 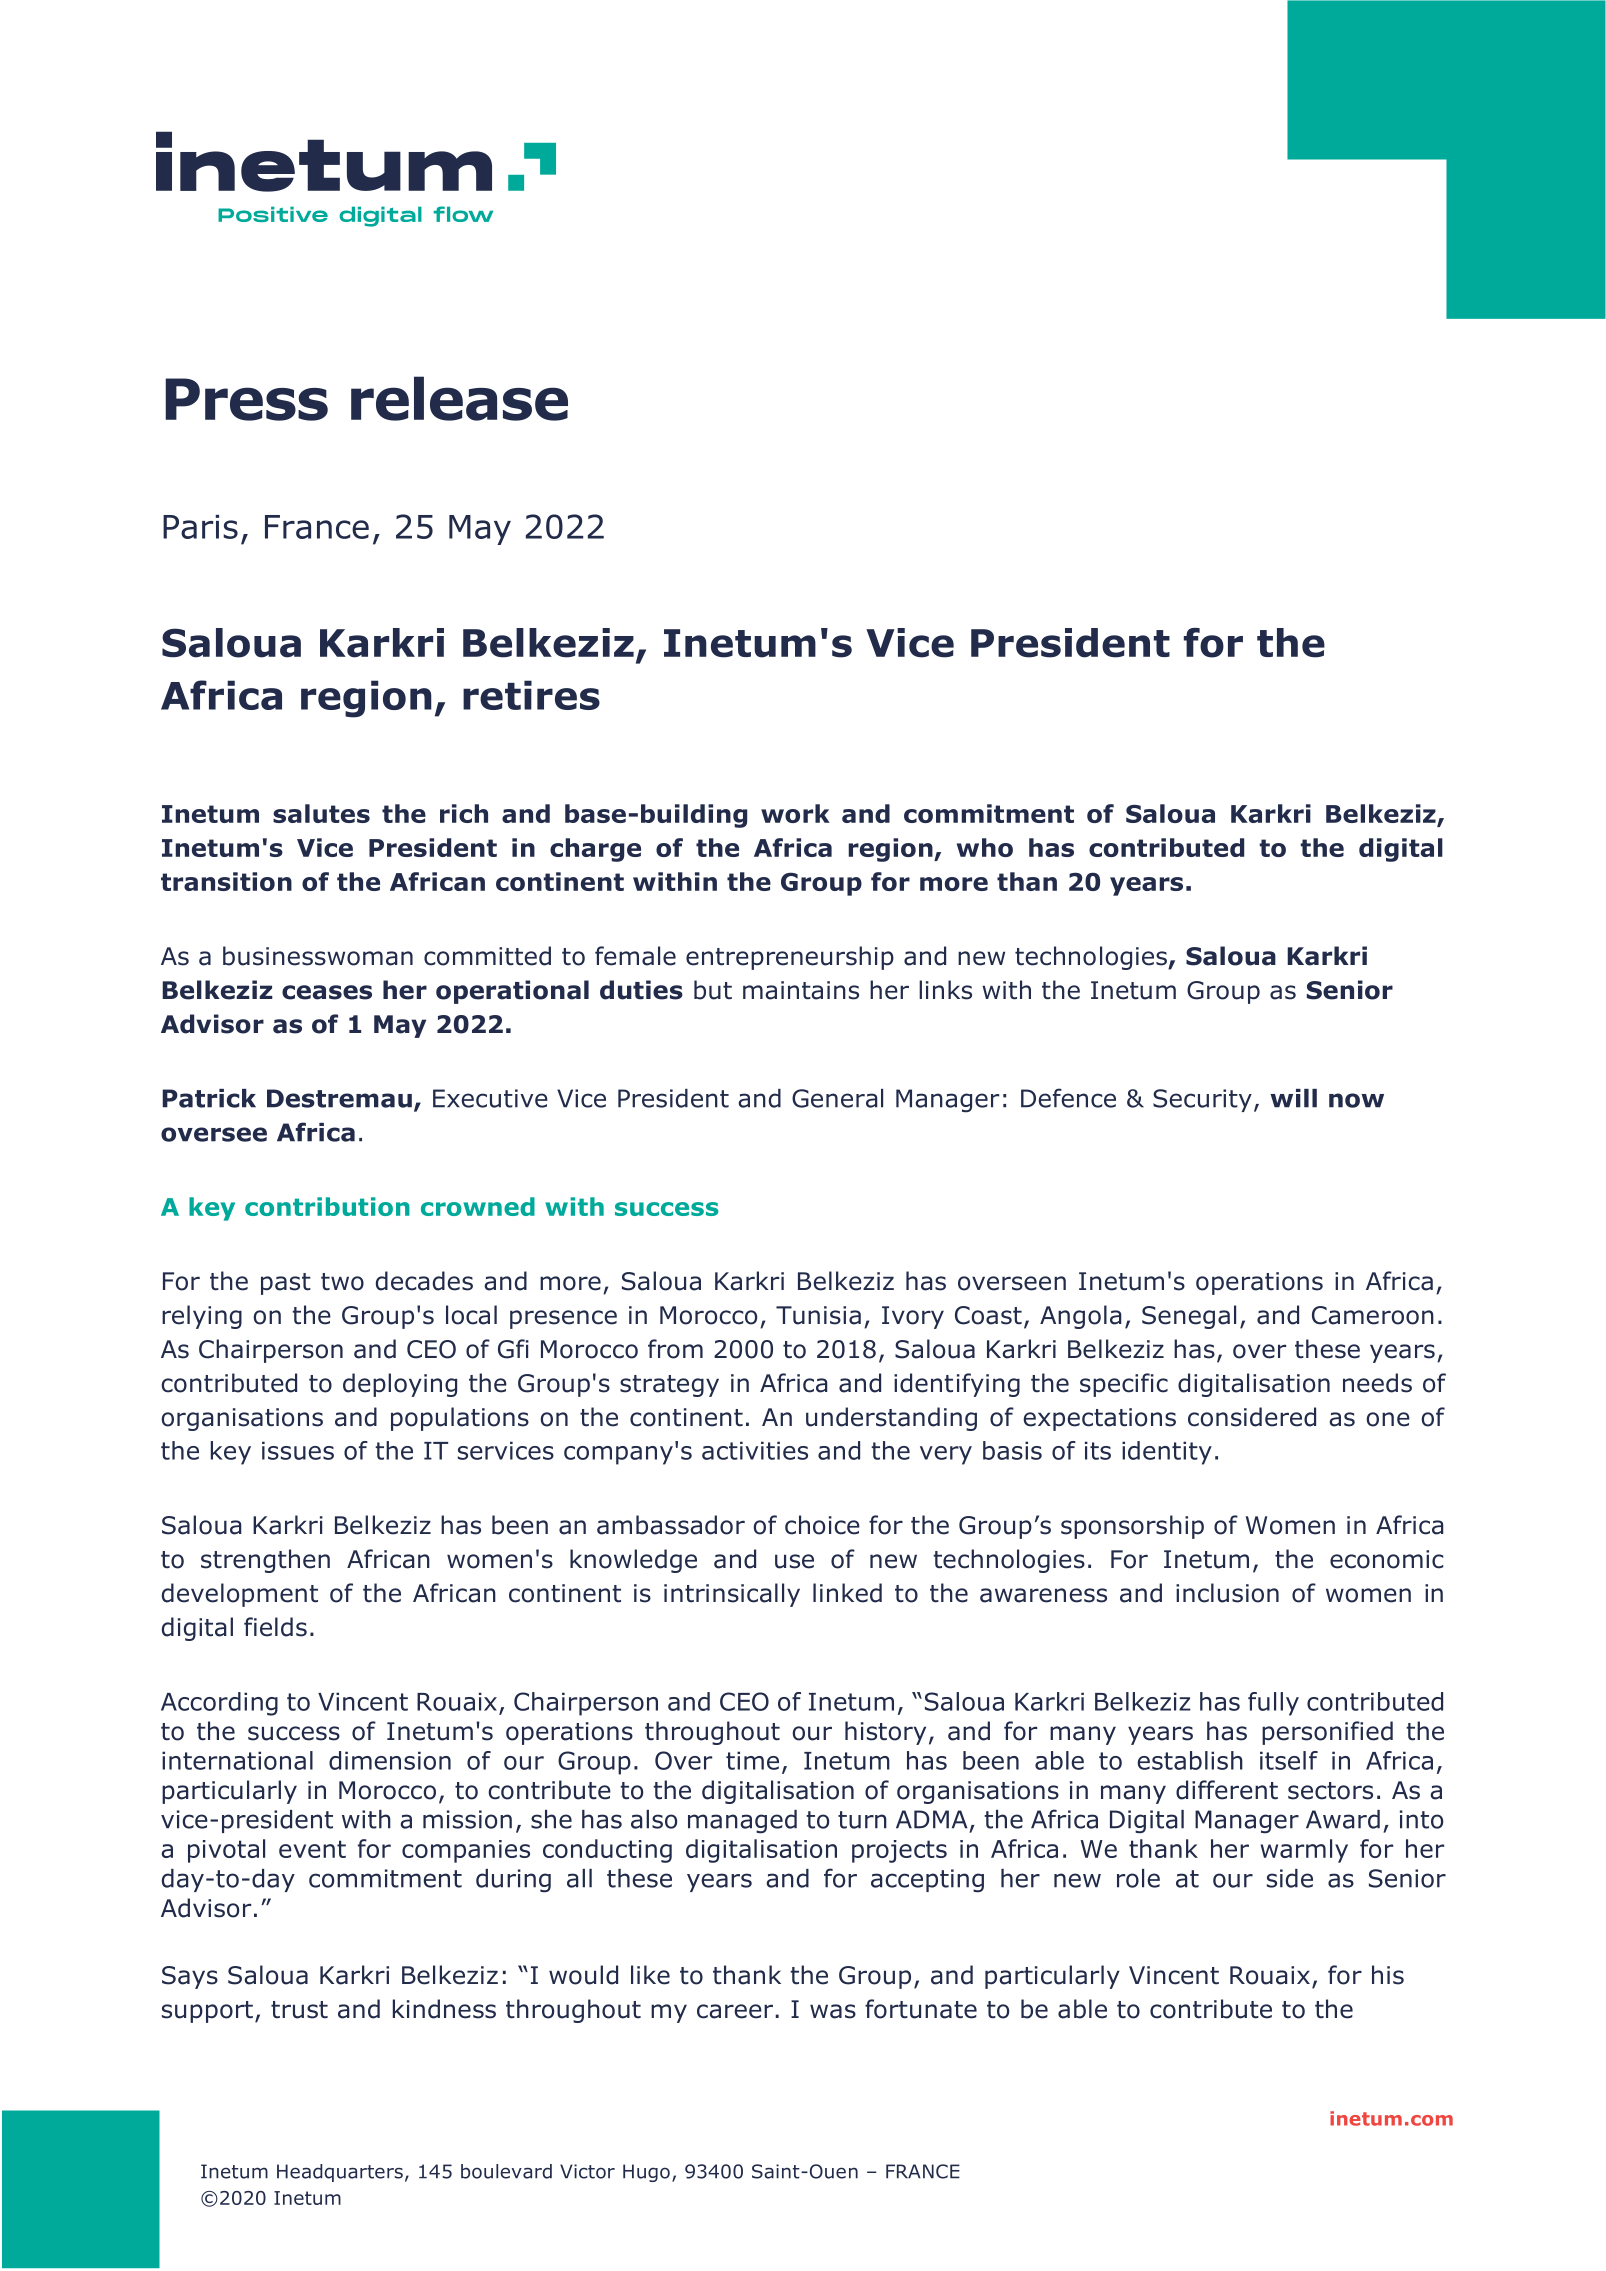 What do you see at coordinates (945, 990) in the image?
I see `links` at bounding box center [945, 990].
